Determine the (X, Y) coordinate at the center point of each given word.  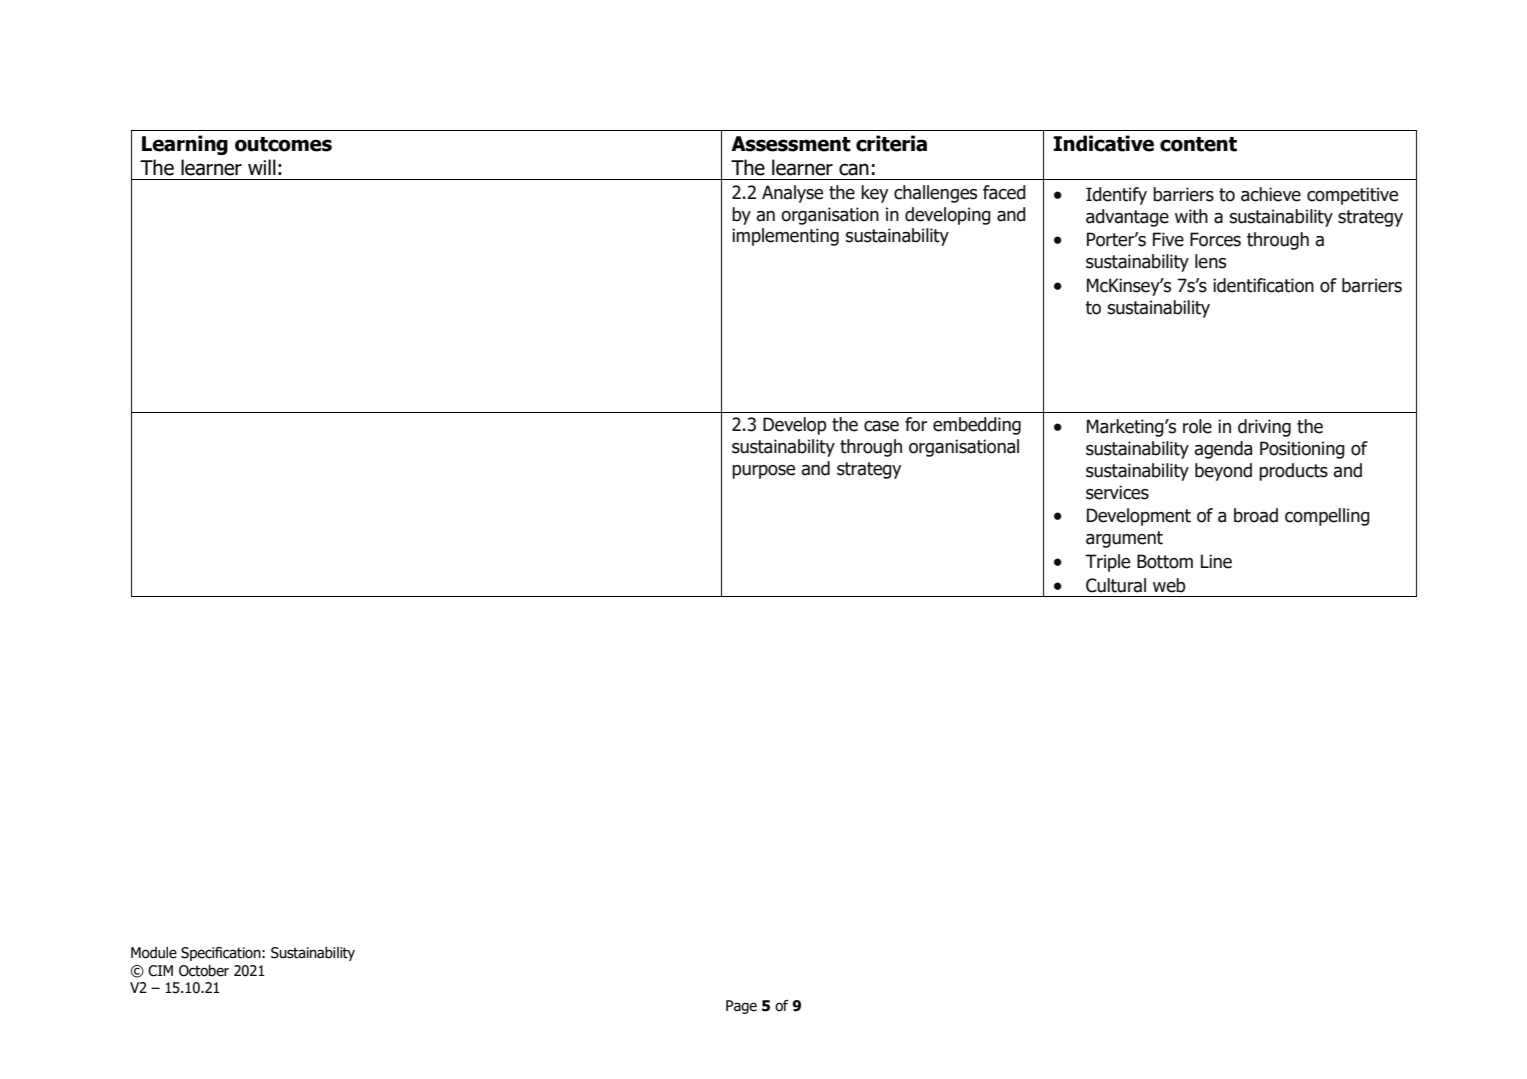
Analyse (792, 194)
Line (1216, 561)
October (204, 971)
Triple (1107, 563)
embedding (977, 426)
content (1198, 144)
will (262, 167)
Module (154, 953)
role (1197, 426)
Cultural (1116, 585)
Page (741, 1007)
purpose (763, 472)
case (881, 426)
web (1169, 585)
